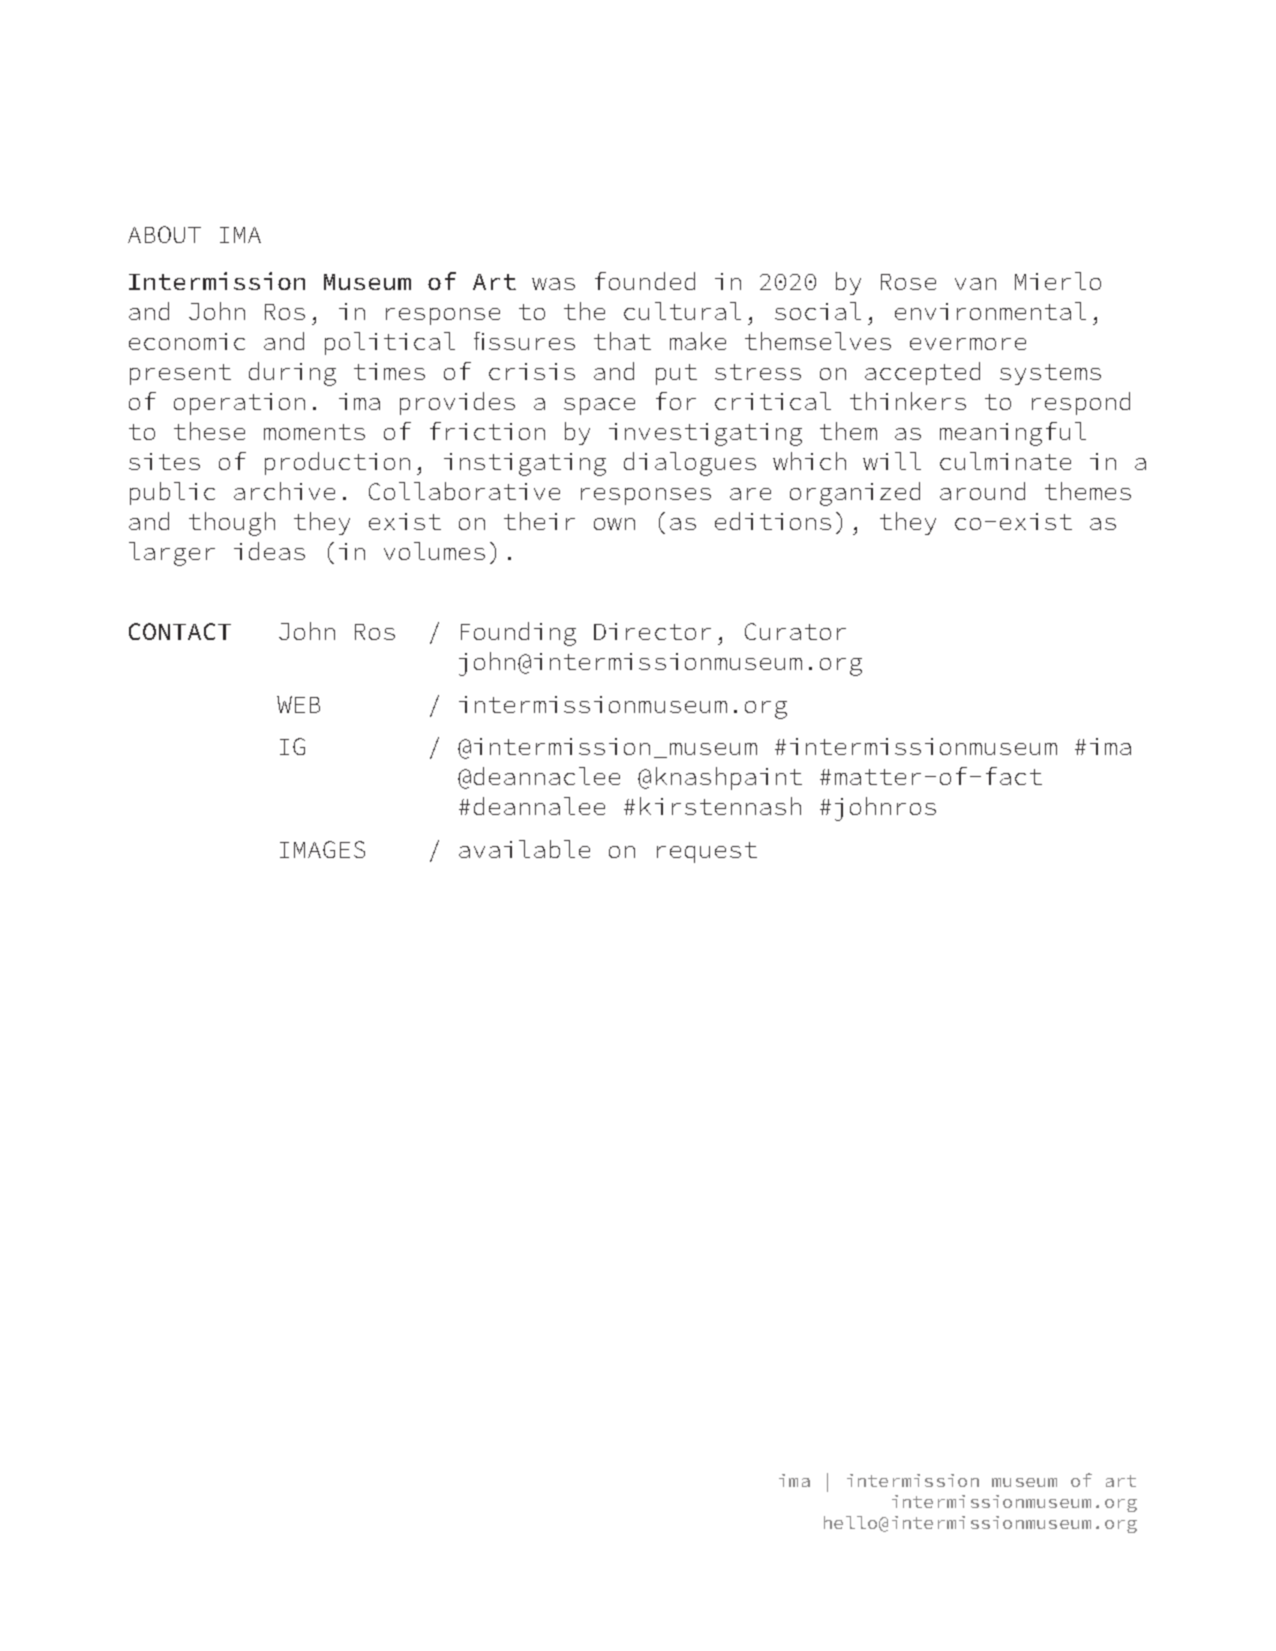 Image resolution: width=1276 pixels, height=1651 pixels. Describe the element at coordinates (645, 281) in the screenshot. I see `founded` at that location.
